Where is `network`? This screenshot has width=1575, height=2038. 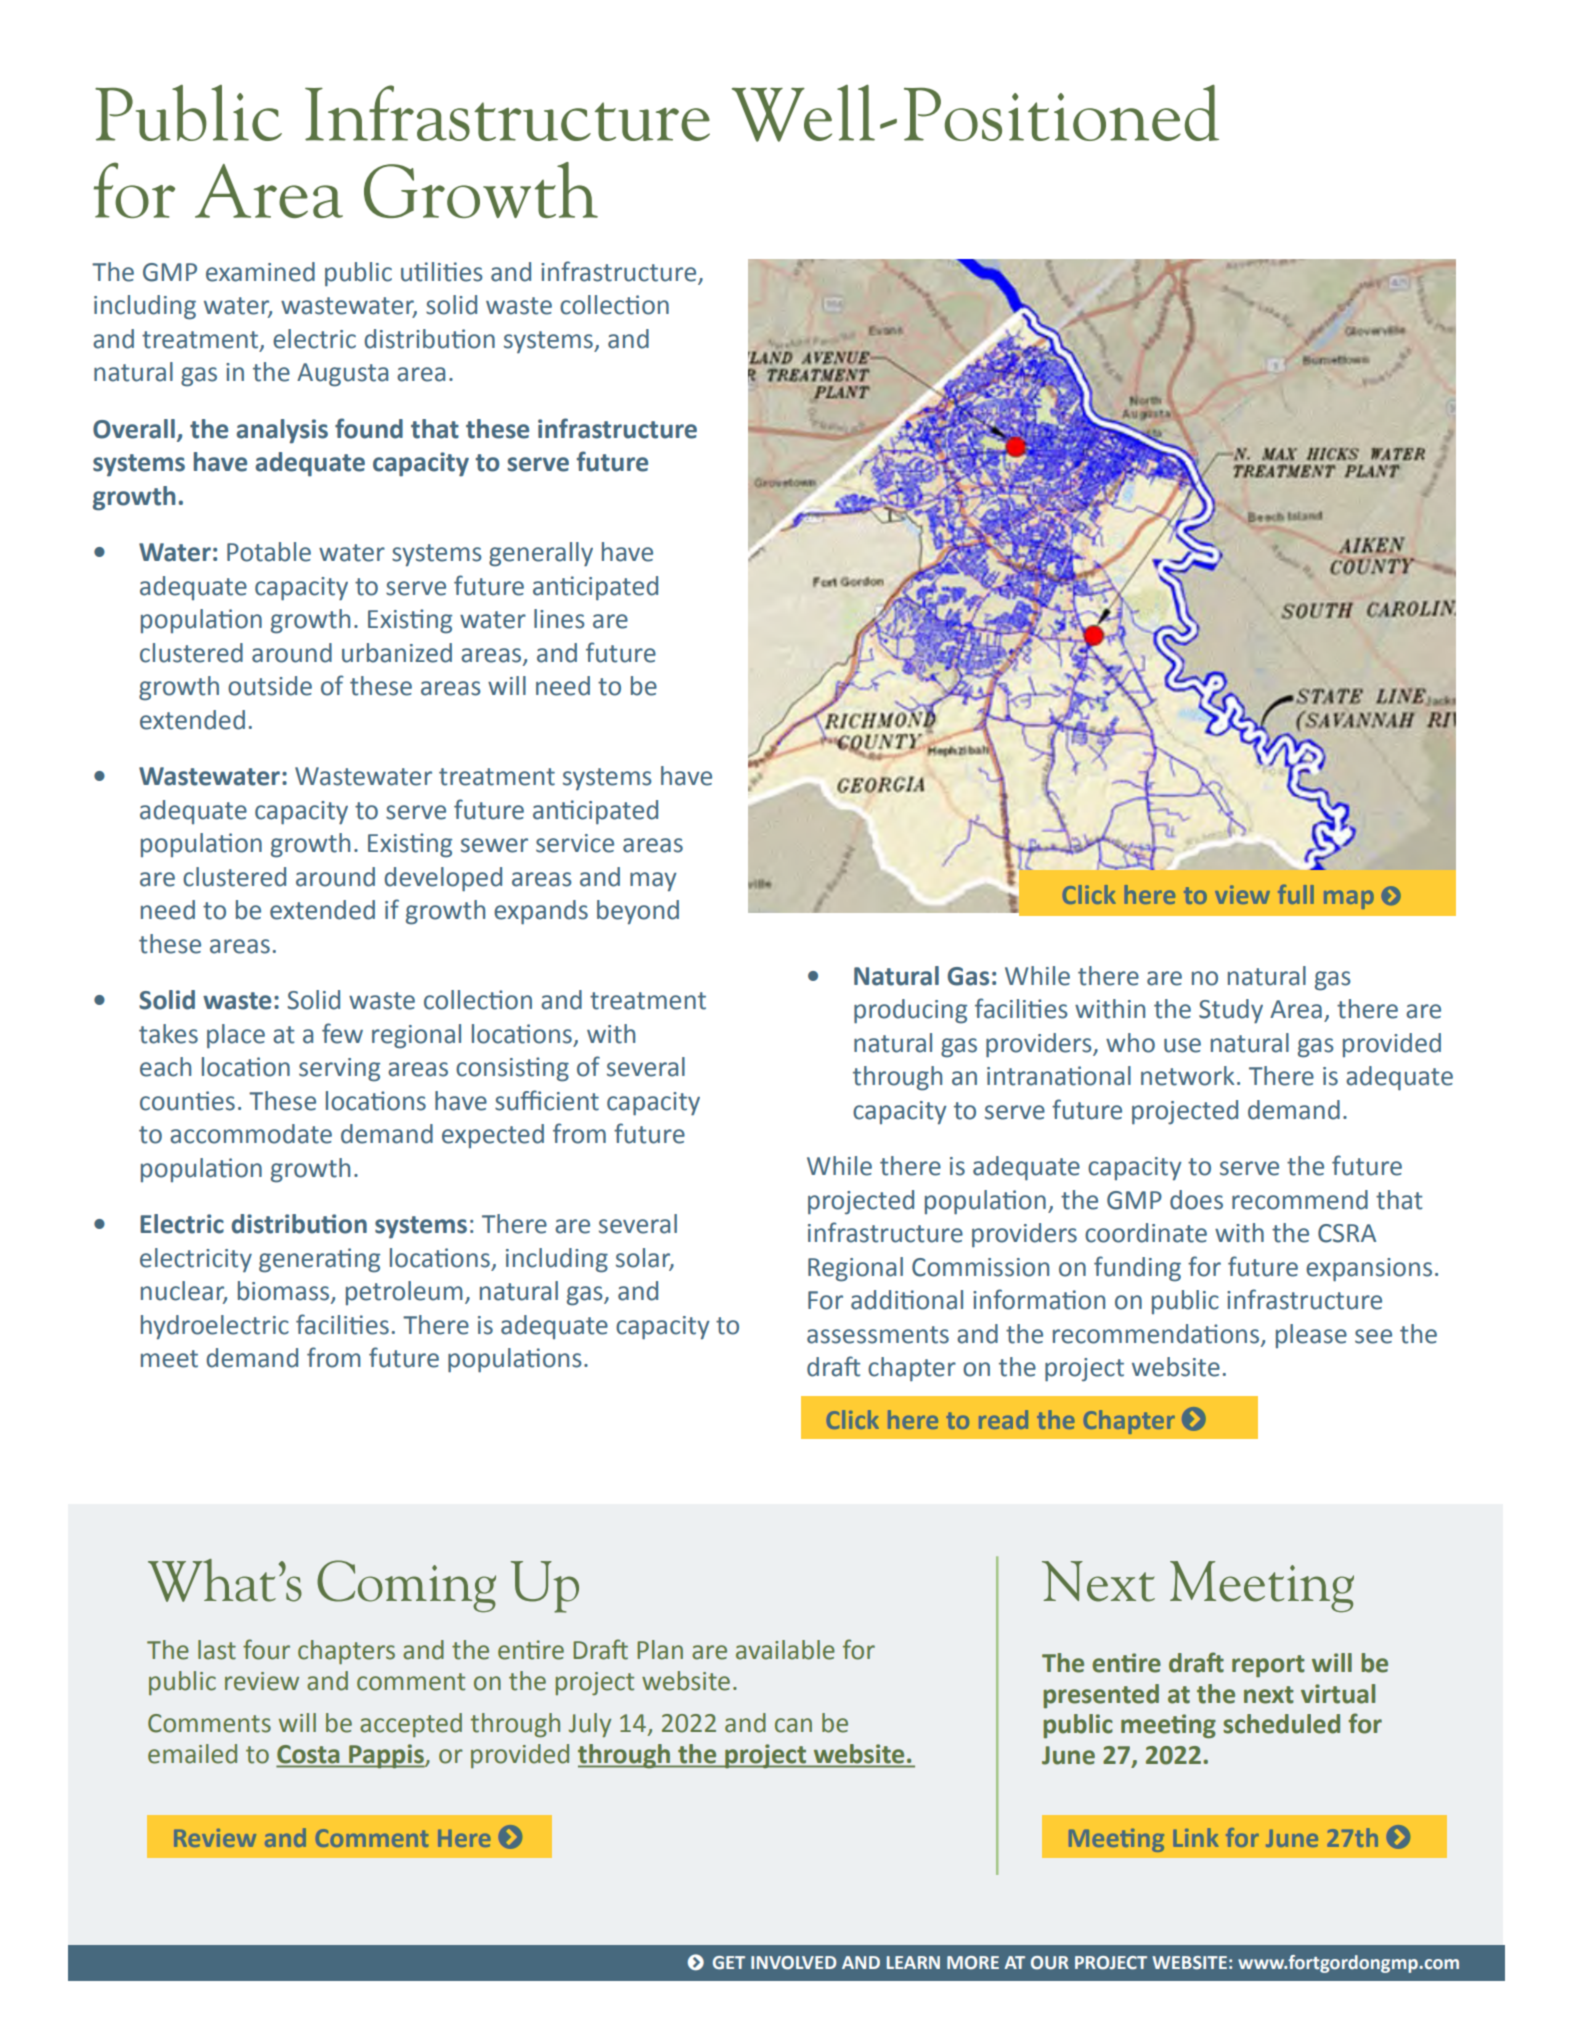
network is located at coordinates (1187, 1076).
